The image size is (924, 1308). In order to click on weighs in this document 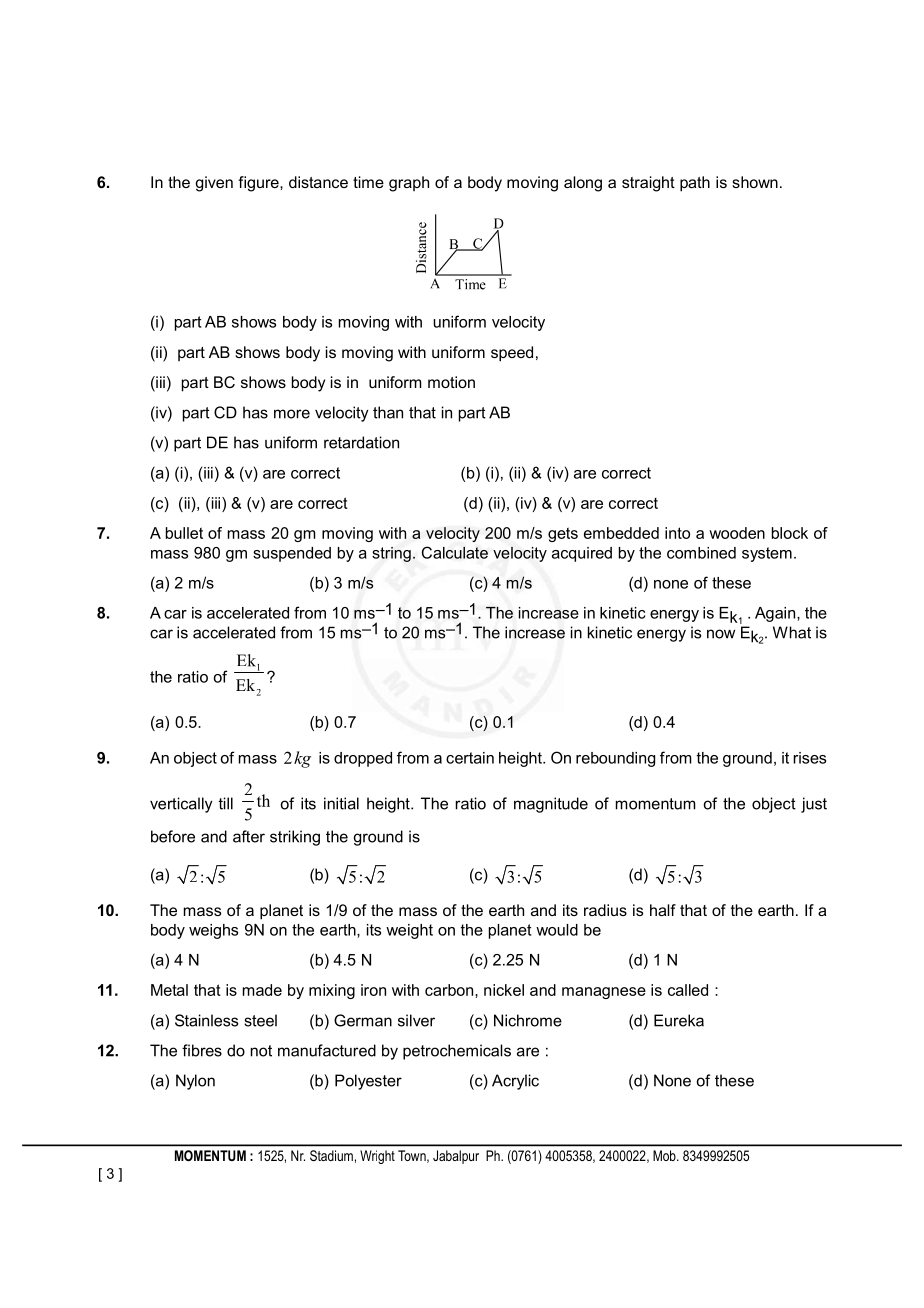, I will do `click(213, 931)`.
